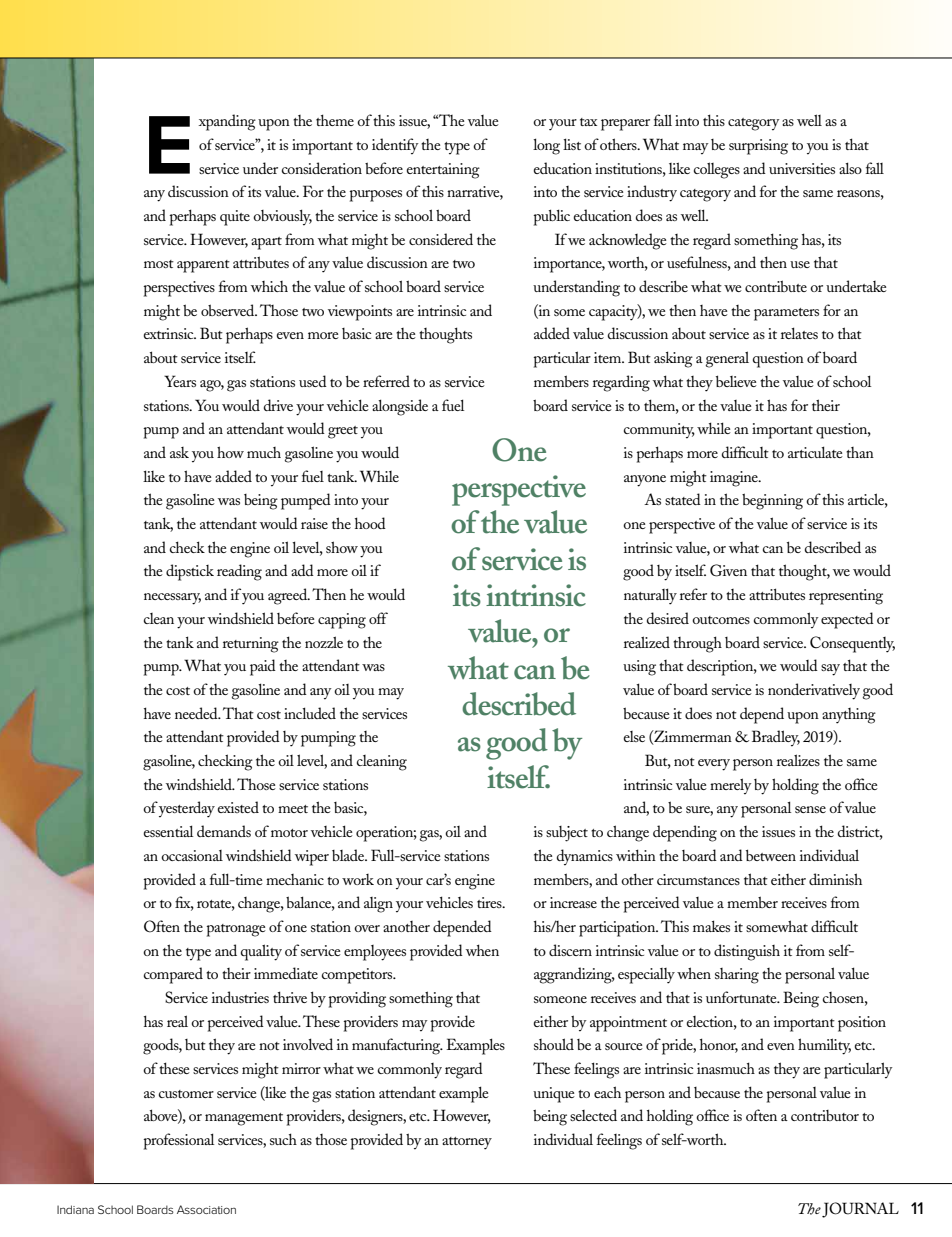 The width and height of the screenshot is (952, 1237). What do you see at coordinates (758, 147) in the screenshot?
I see `surprising` at bounding box center [758, 147].
